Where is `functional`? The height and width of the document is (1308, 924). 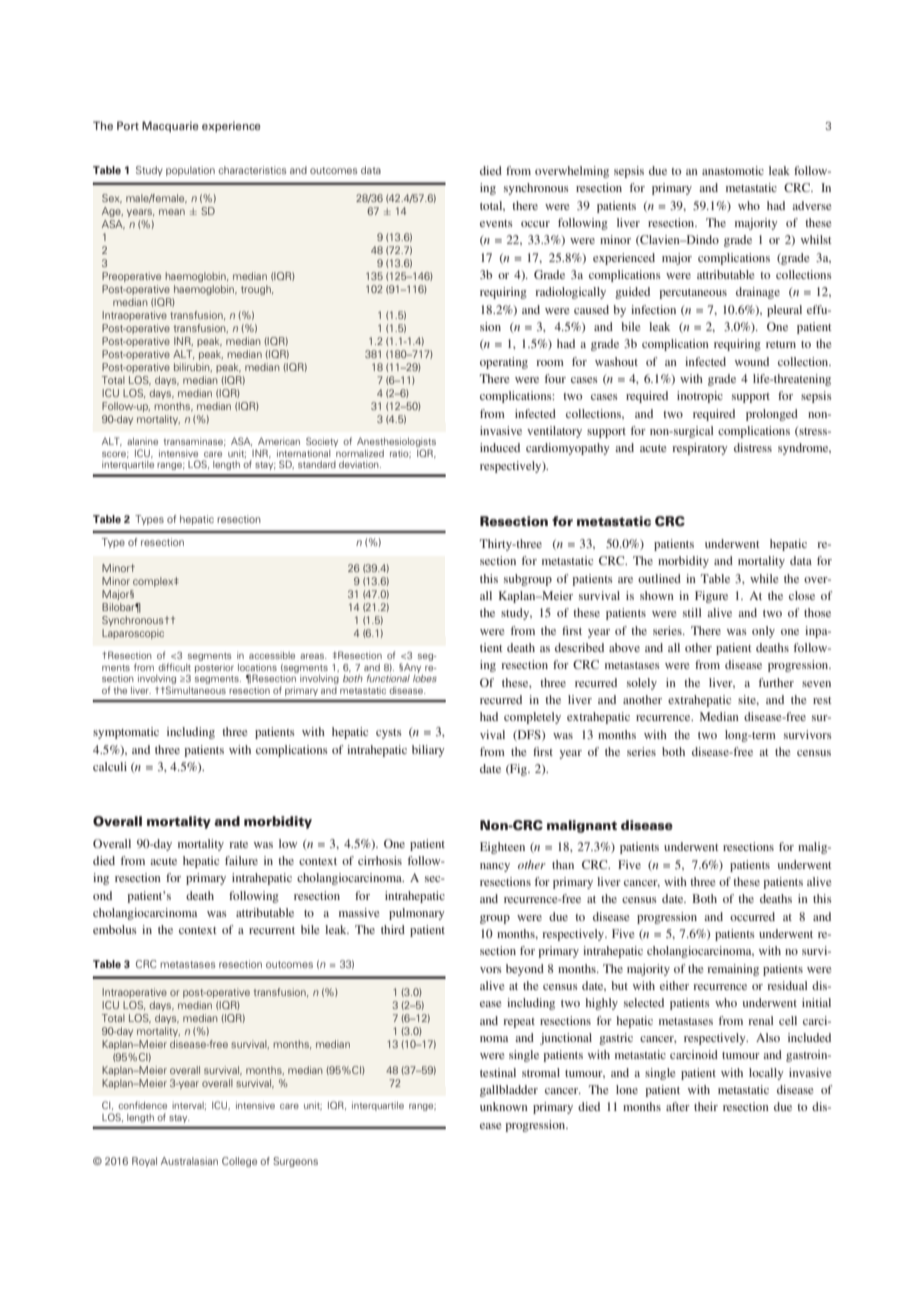 functional is located at coordinates (388, 678).
